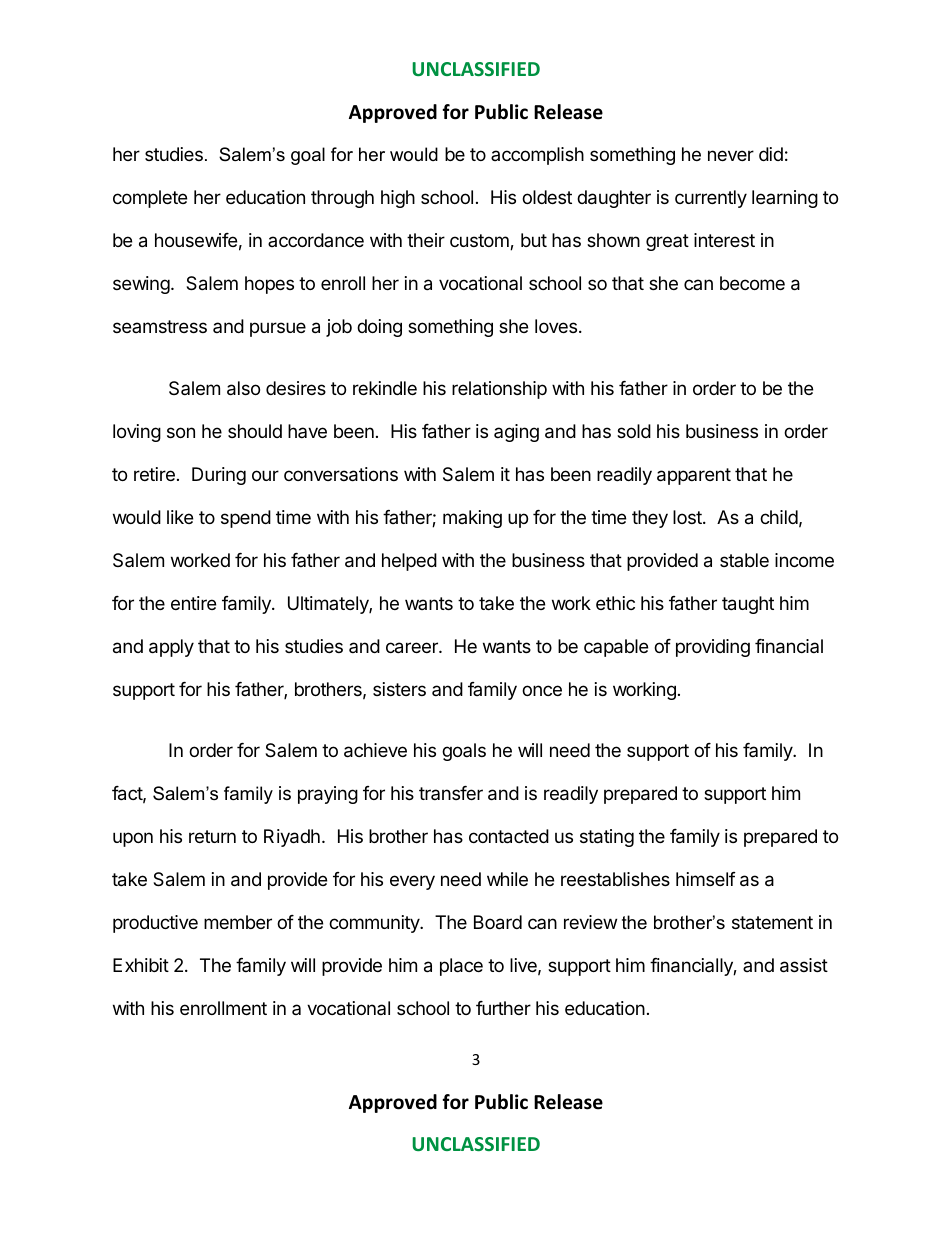 This image has width=952, height=1233. What do you see at coordinates (461, 967) in the image?
I see `place` at bounding box center [461, 967].
